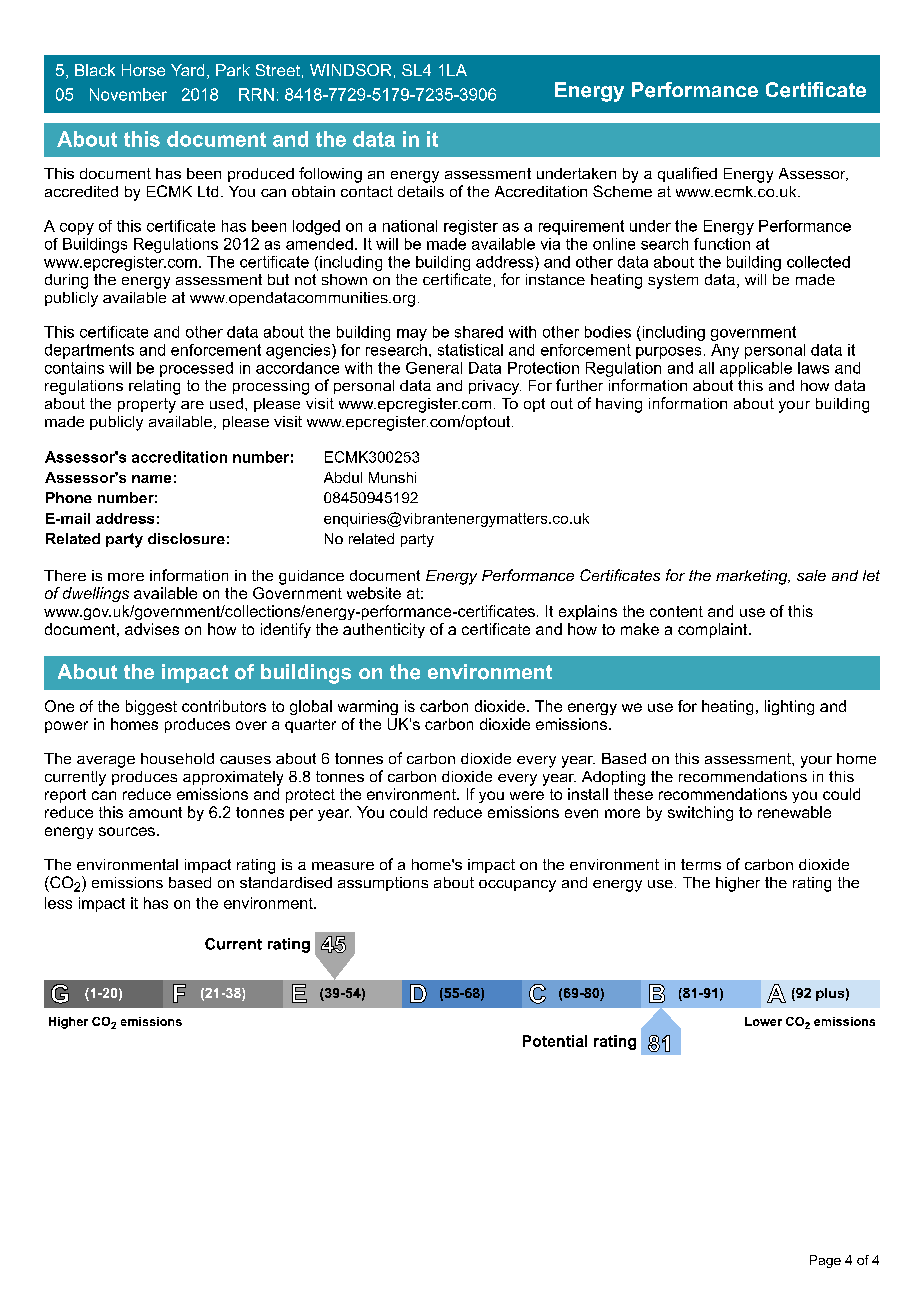 The image size is (924, 1308). Describe the element at coordinates (384, 630) in the document. I see `authenticity` at that location.
